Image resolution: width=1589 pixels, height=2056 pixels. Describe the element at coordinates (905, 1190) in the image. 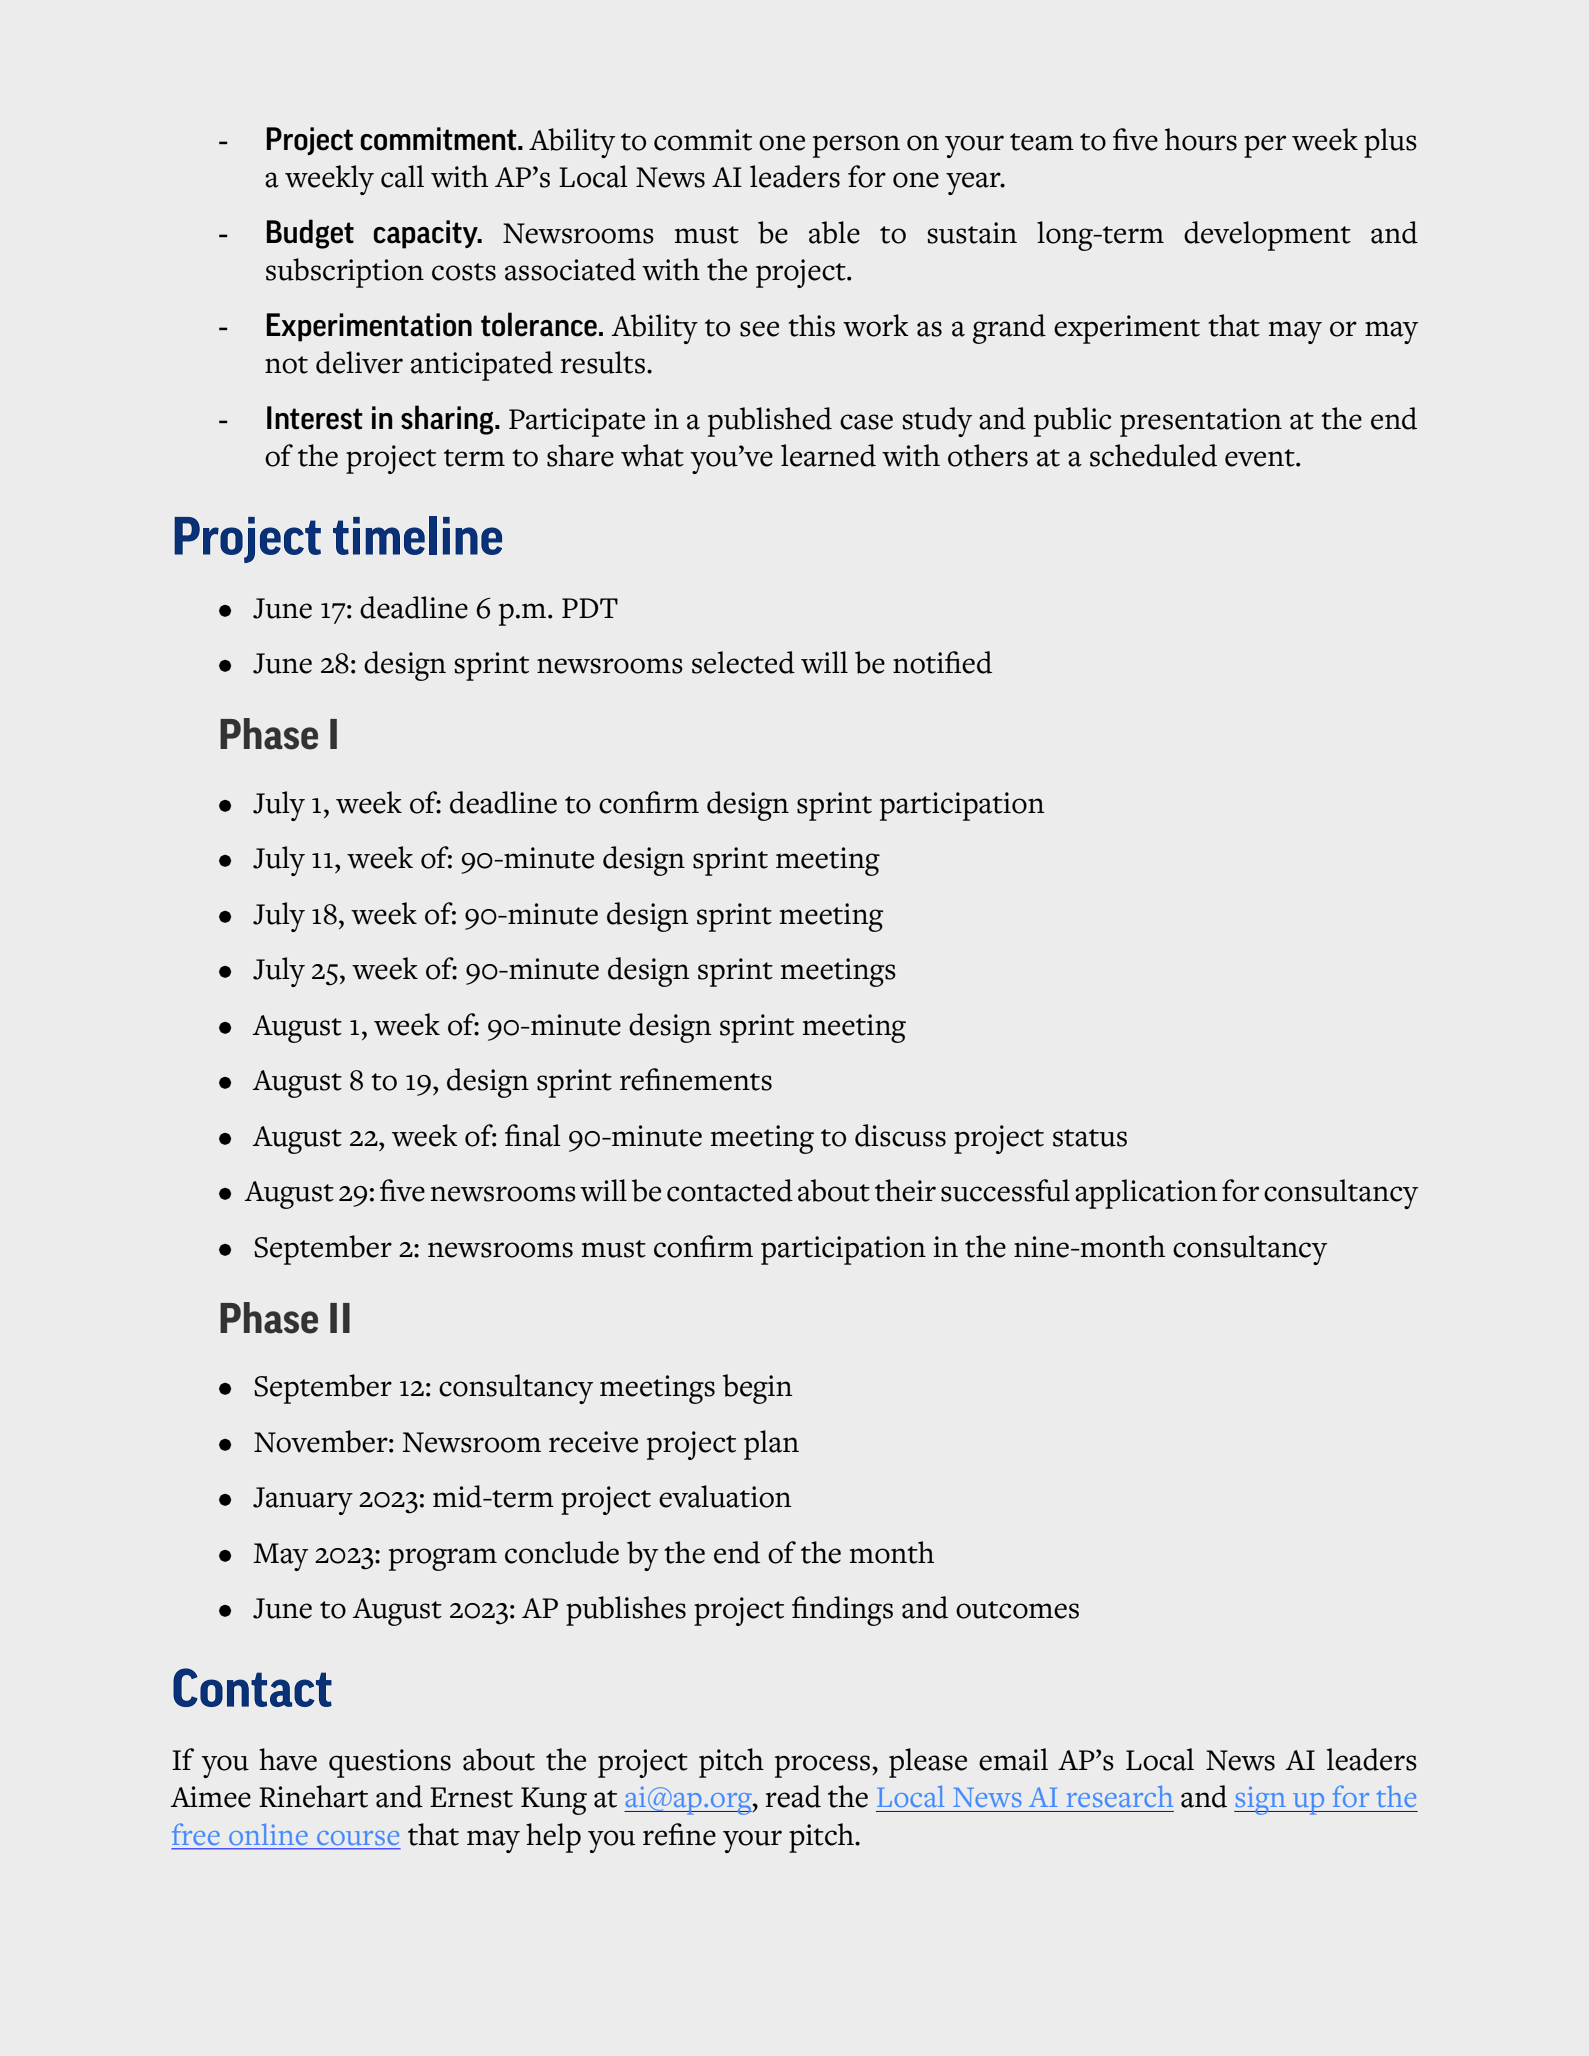

I see `their` at that location.
